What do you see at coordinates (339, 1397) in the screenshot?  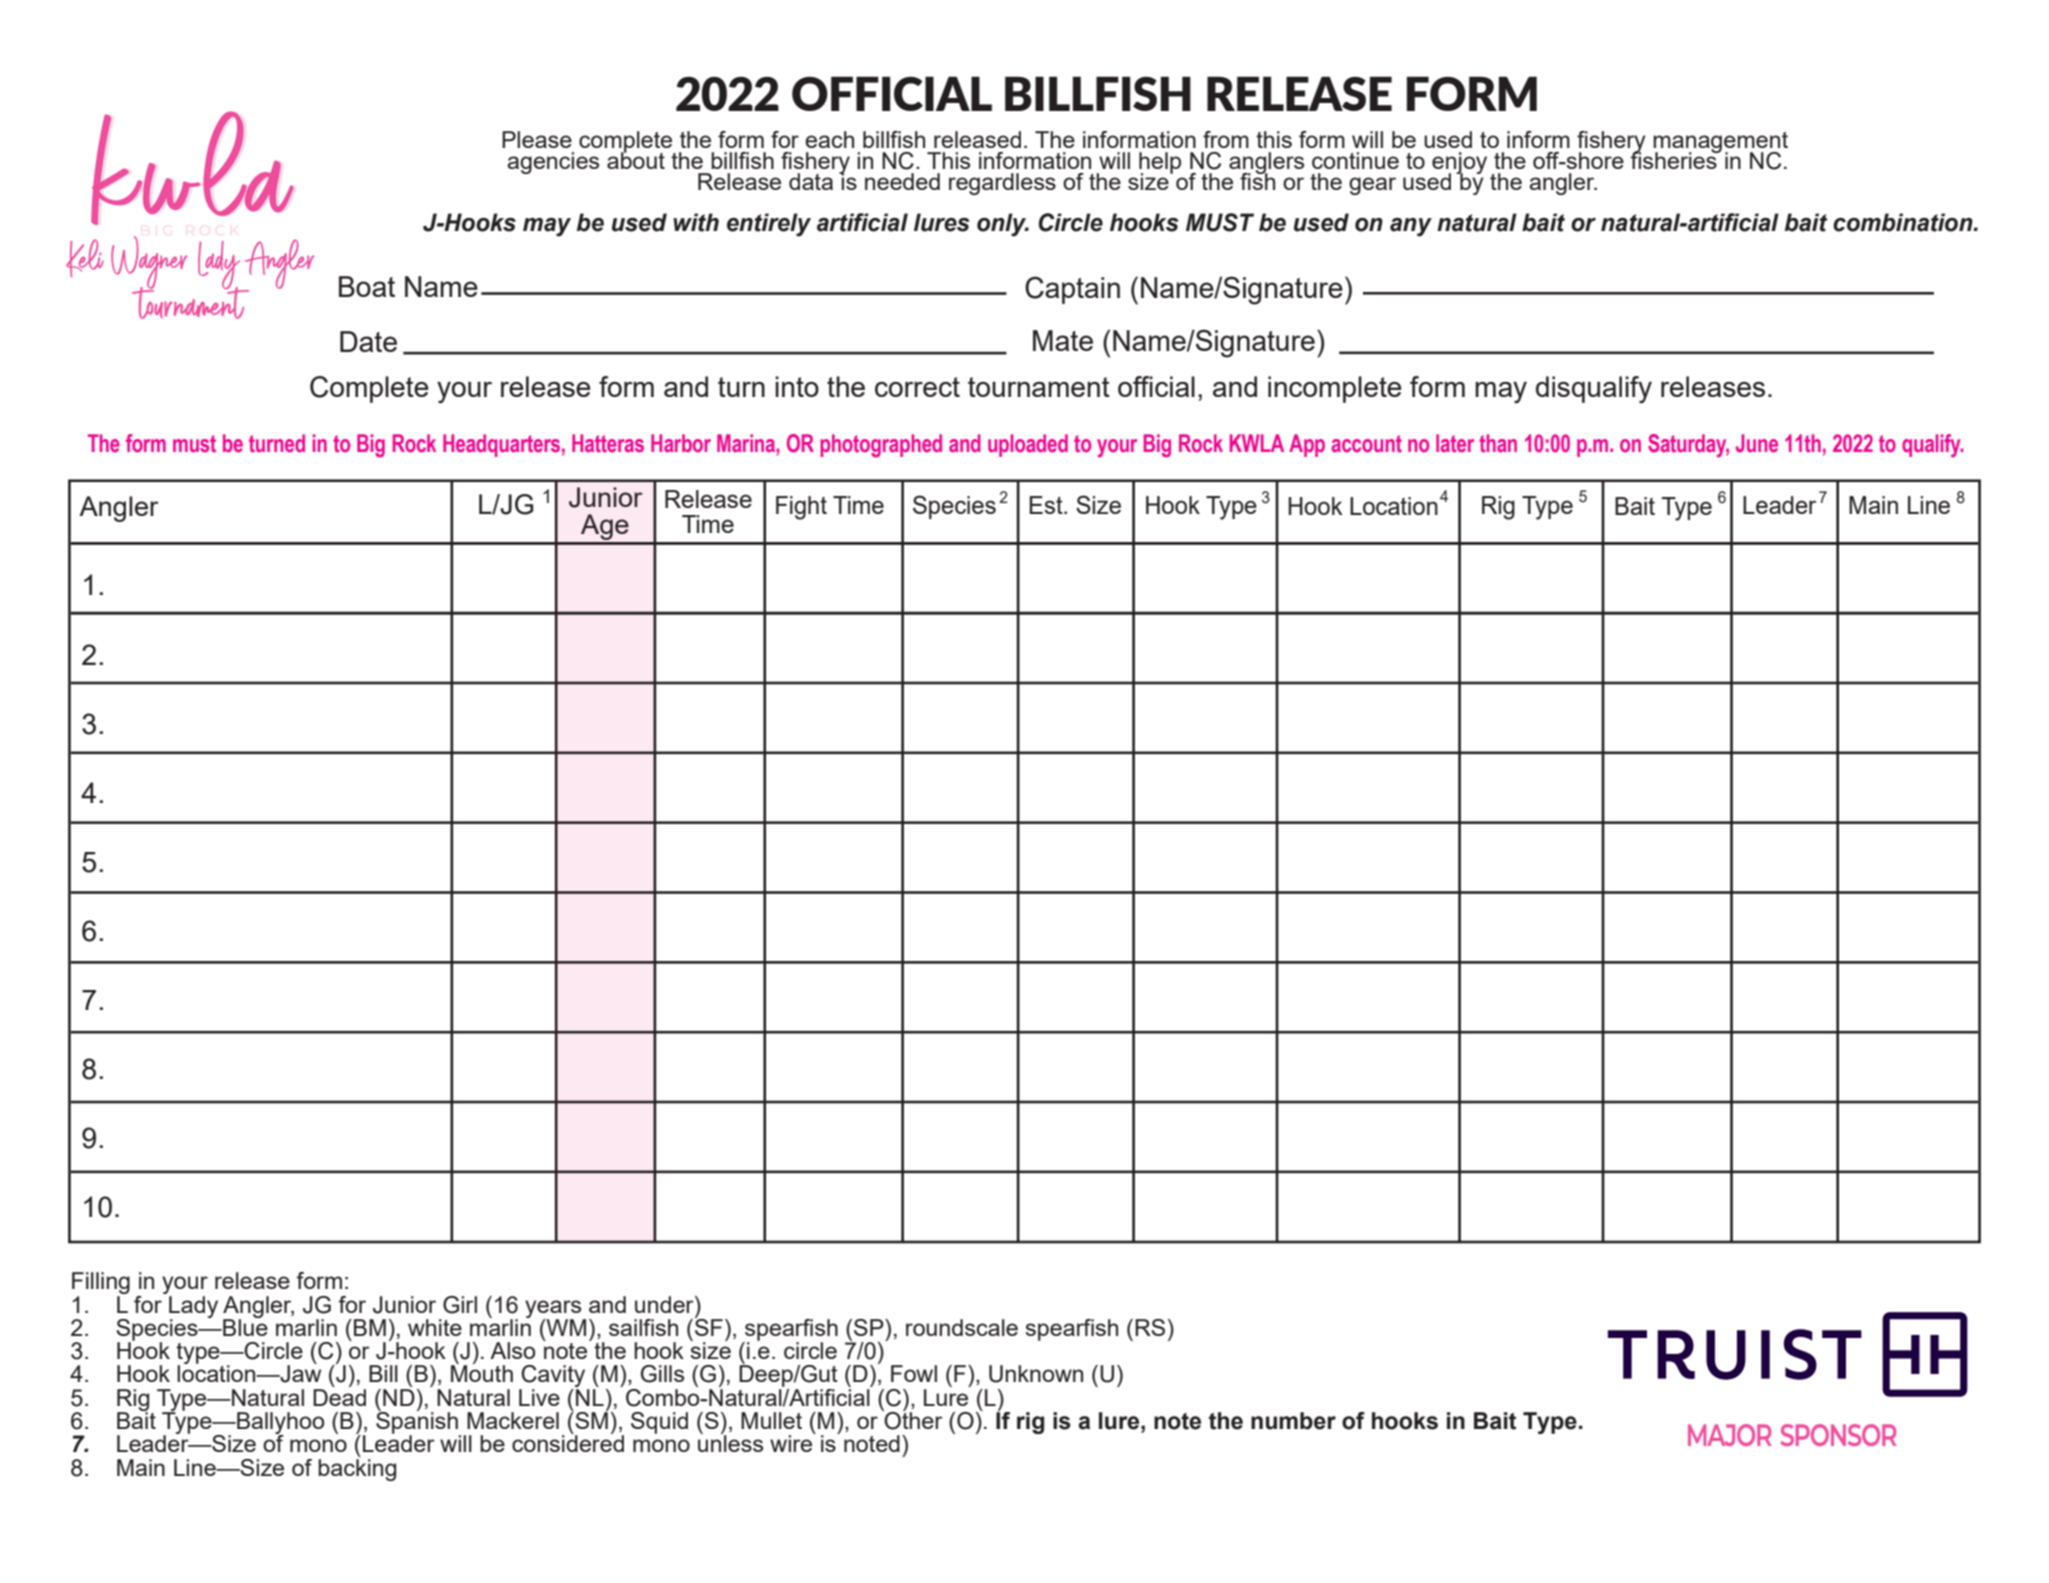 I see `Dead` at bounding box center [339, 1397].
